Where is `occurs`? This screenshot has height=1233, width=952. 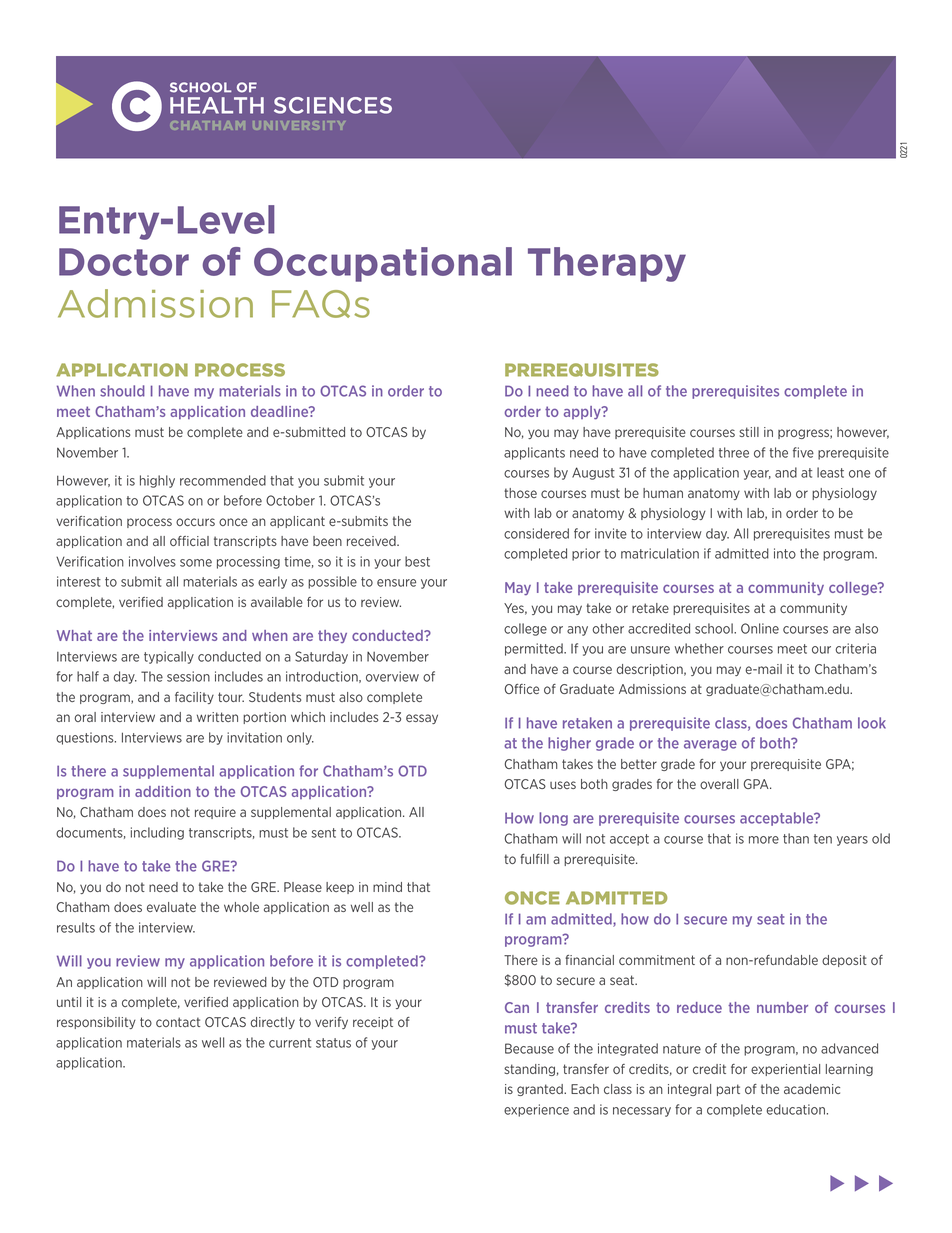 occurs is located at coordinates (195, 522).
